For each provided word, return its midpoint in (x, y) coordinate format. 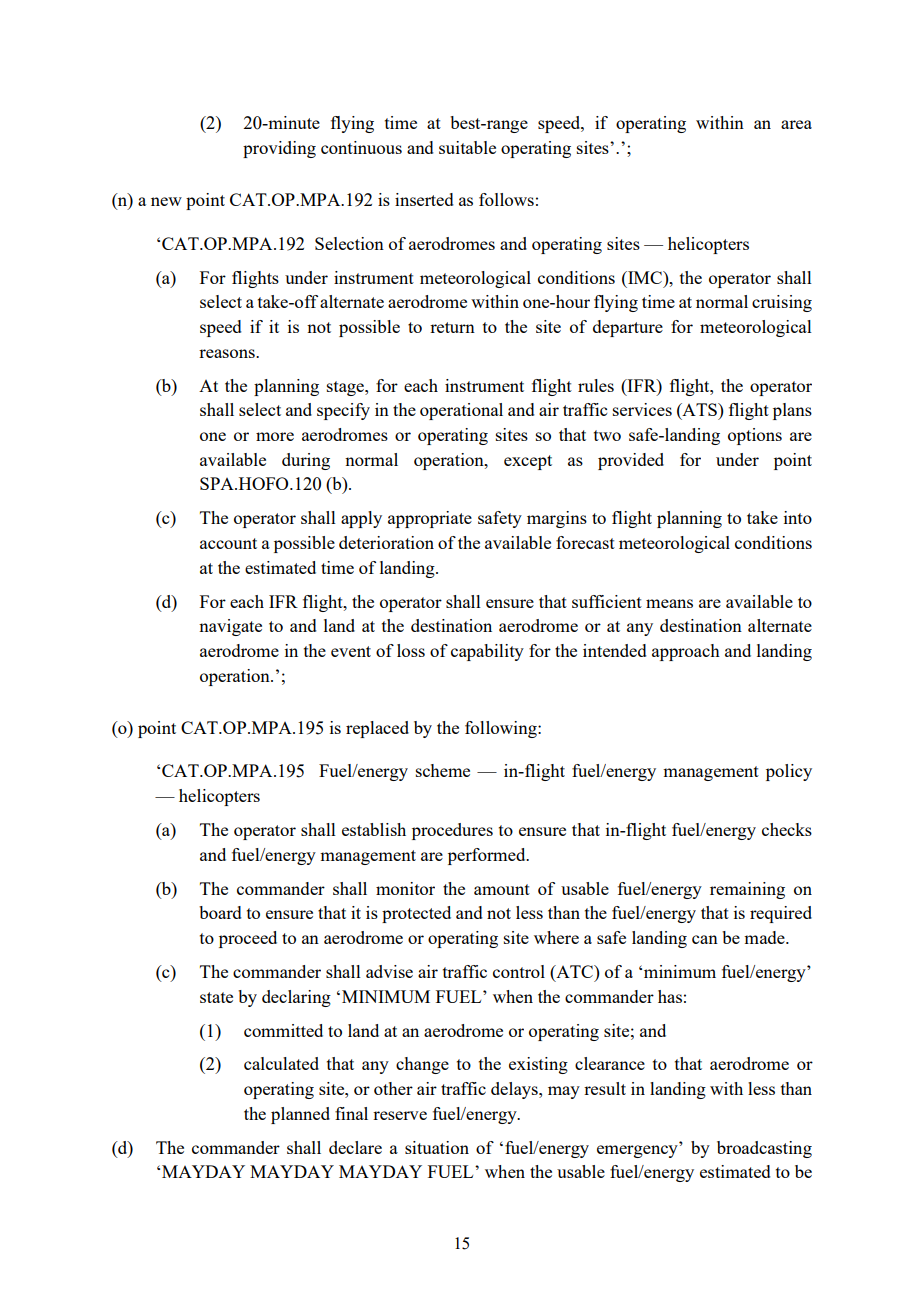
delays (515, 1090)
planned (300, 1115)
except (528, 462)
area (796, 124)
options (755, 436)
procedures (452, 831)
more (275, 436)
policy (789, 772)
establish (374, 829)
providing (279, 149)
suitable (467, 147)
